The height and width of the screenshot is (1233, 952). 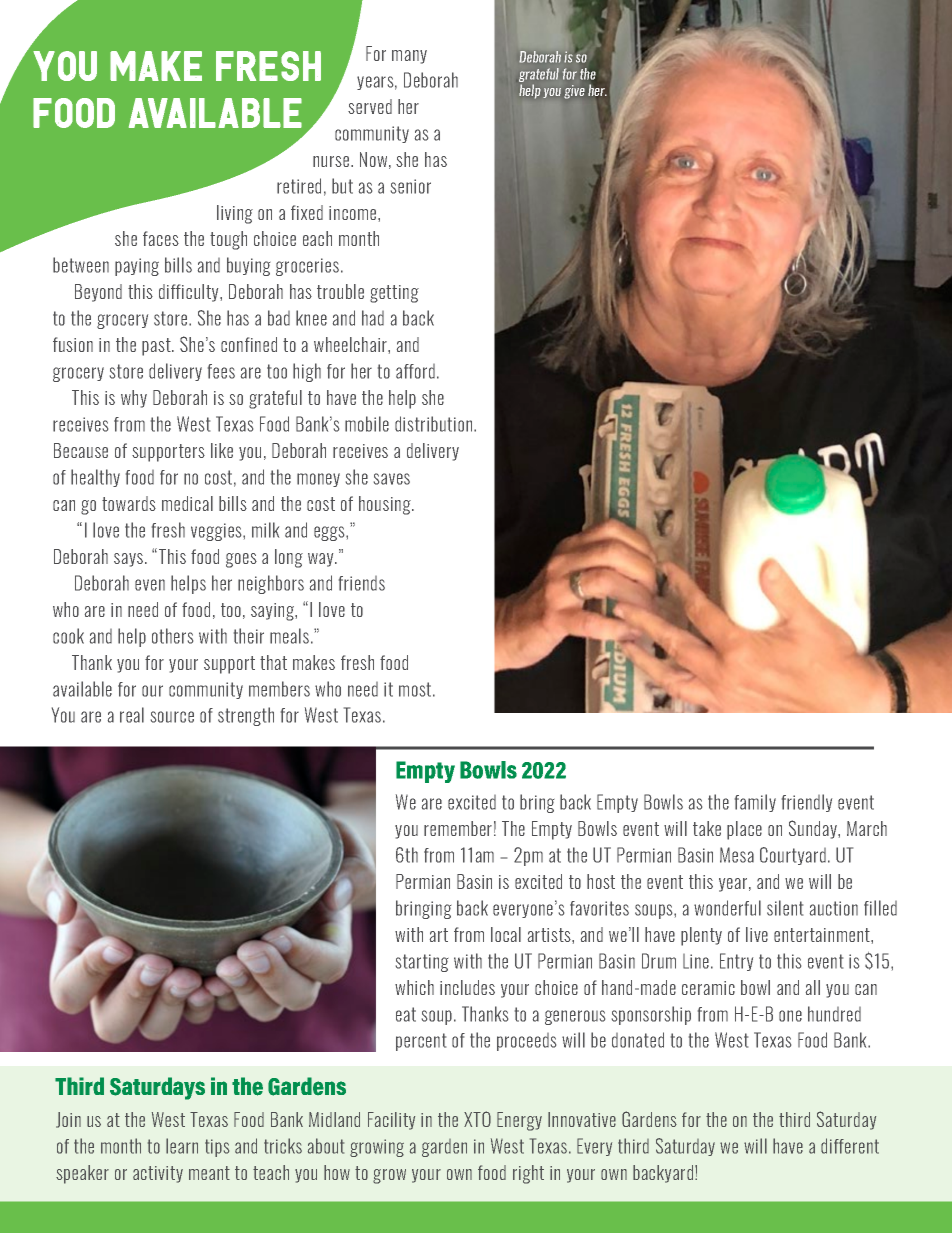 What do you see at coordinates (182, 1146) in the screenshot?
I see `learn` at bounding box center [182, 1146].
